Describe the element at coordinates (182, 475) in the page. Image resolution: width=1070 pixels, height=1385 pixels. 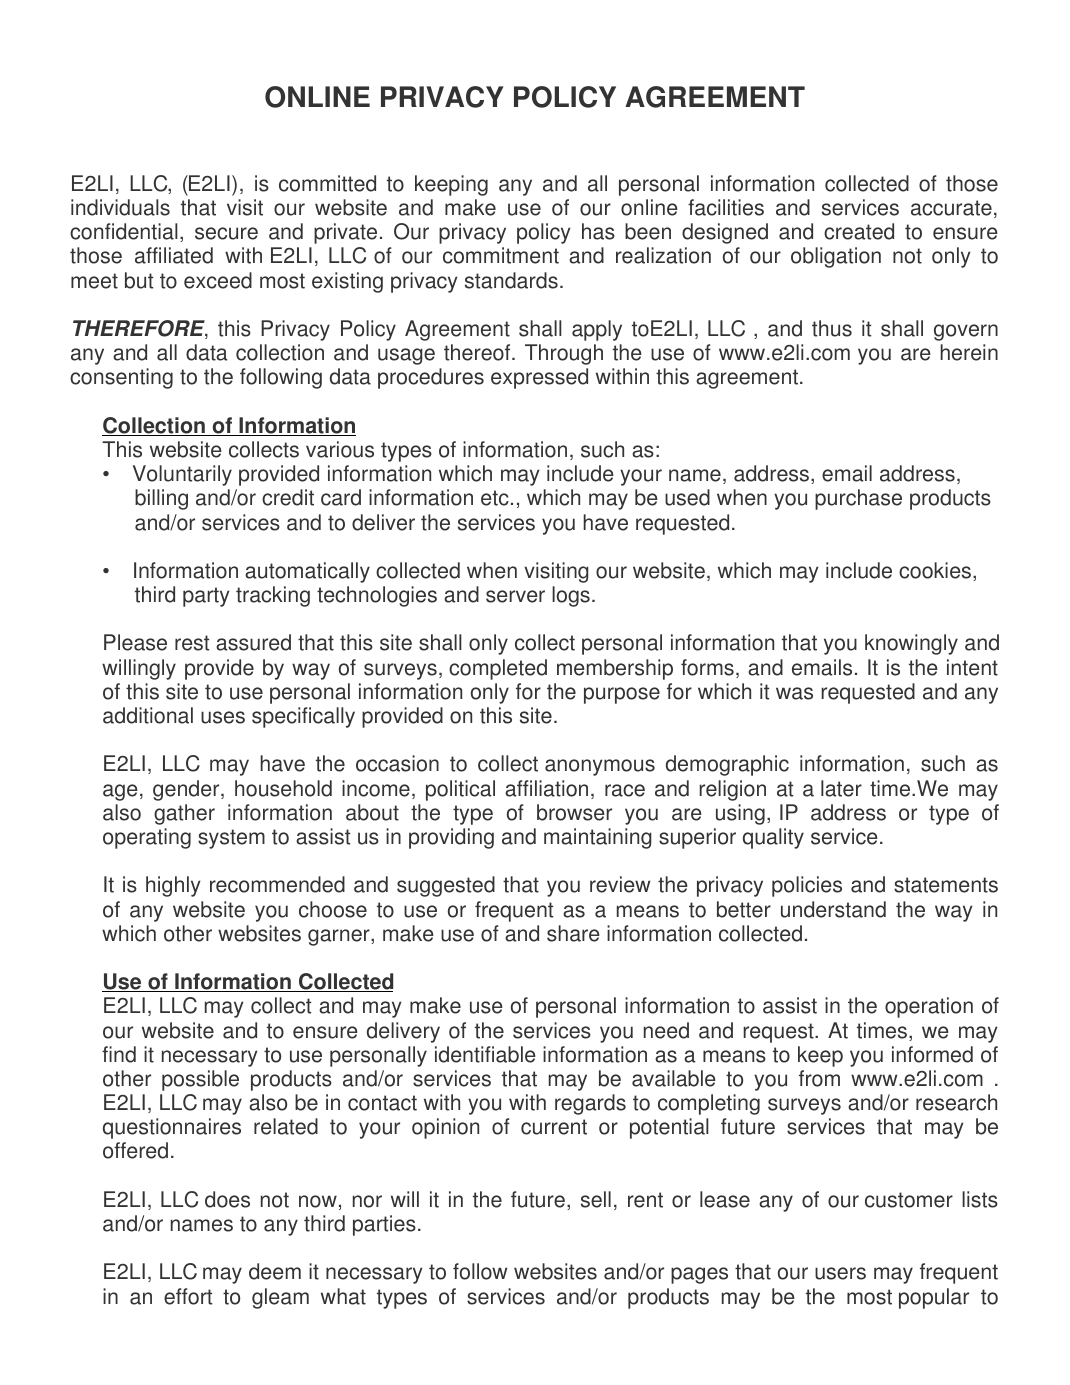
I see `Voluntarily` at that location.
